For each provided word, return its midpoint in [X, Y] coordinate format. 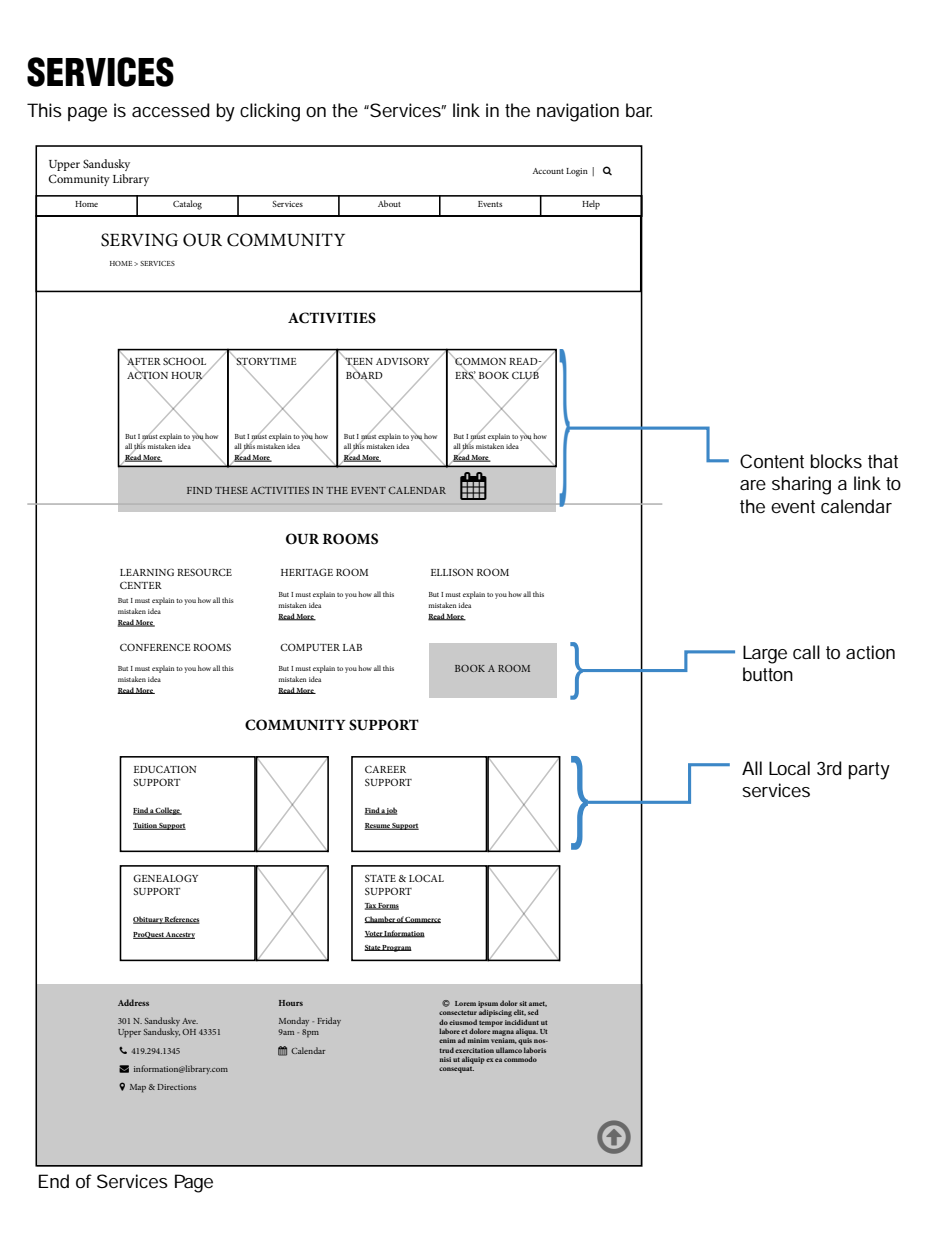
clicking [270, 112]
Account [548, 171]
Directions [176, 1087]
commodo [520, 1059]
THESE [231, 490]
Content [772, 461]
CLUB [525, 375]
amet [538, 1004]
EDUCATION [165, 769]
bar [639, 110]
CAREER [385, 769]
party [869, 771]
